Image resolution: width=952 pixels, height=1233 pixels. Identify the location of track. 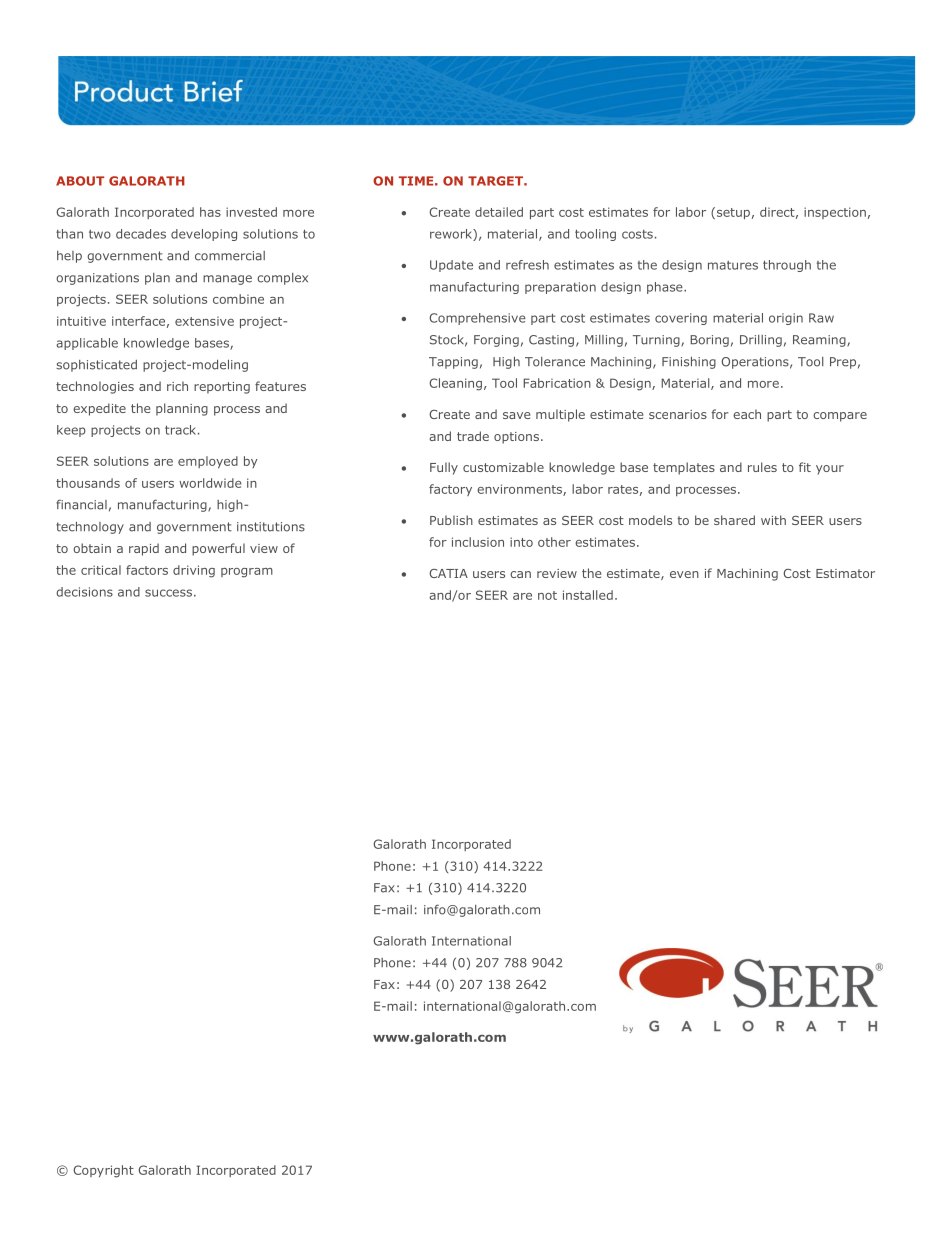
(182, 430).
